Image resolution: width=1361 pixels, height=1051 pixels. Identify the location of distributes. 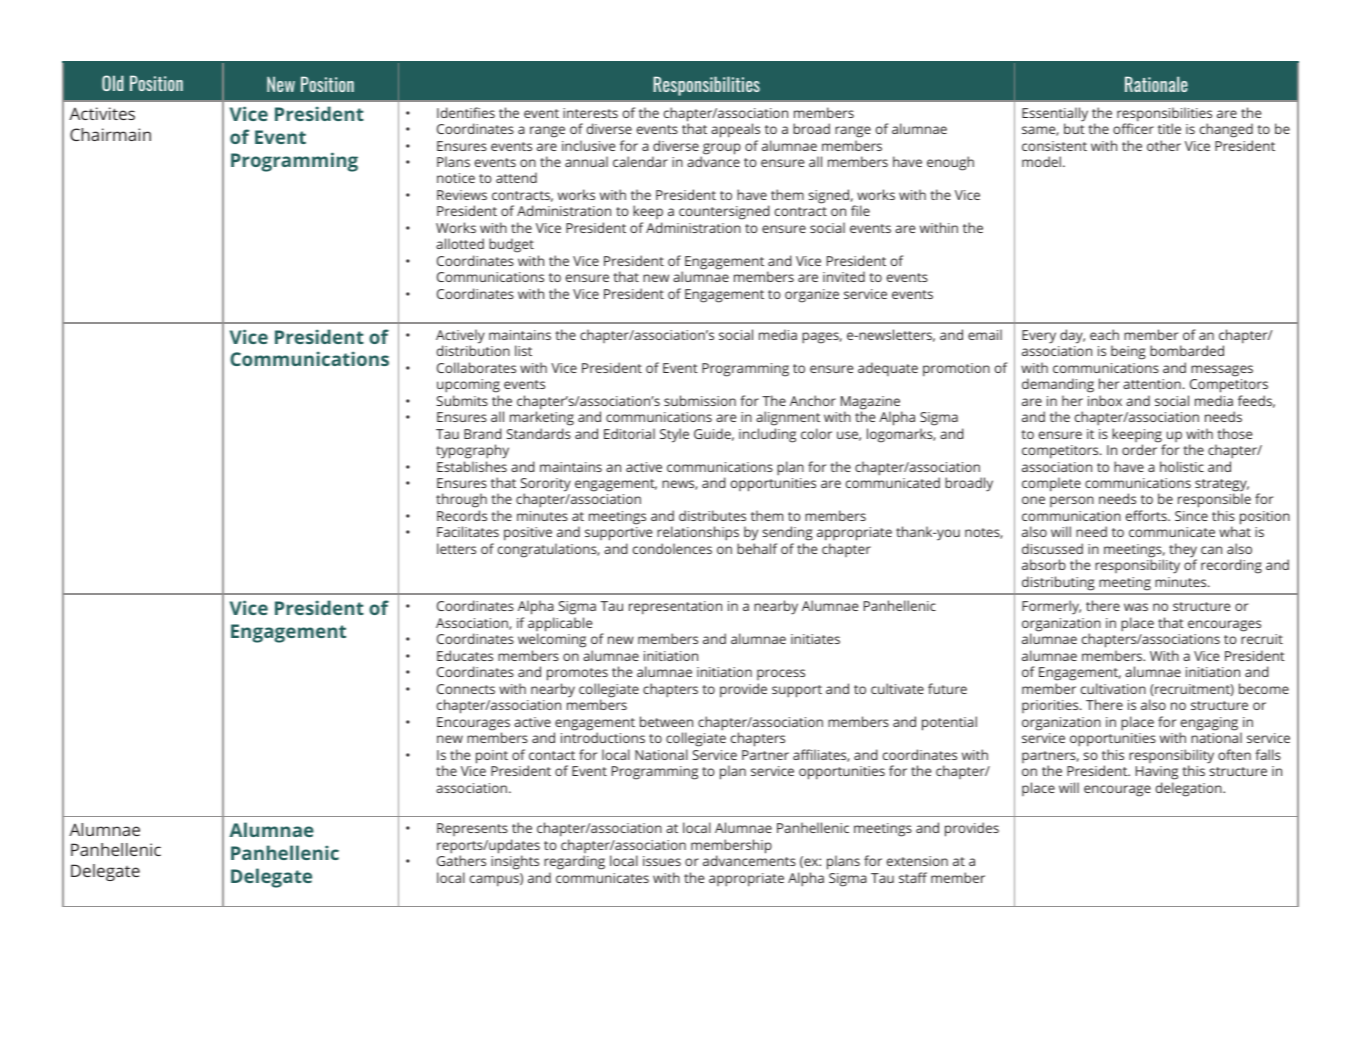
(712, 515).
